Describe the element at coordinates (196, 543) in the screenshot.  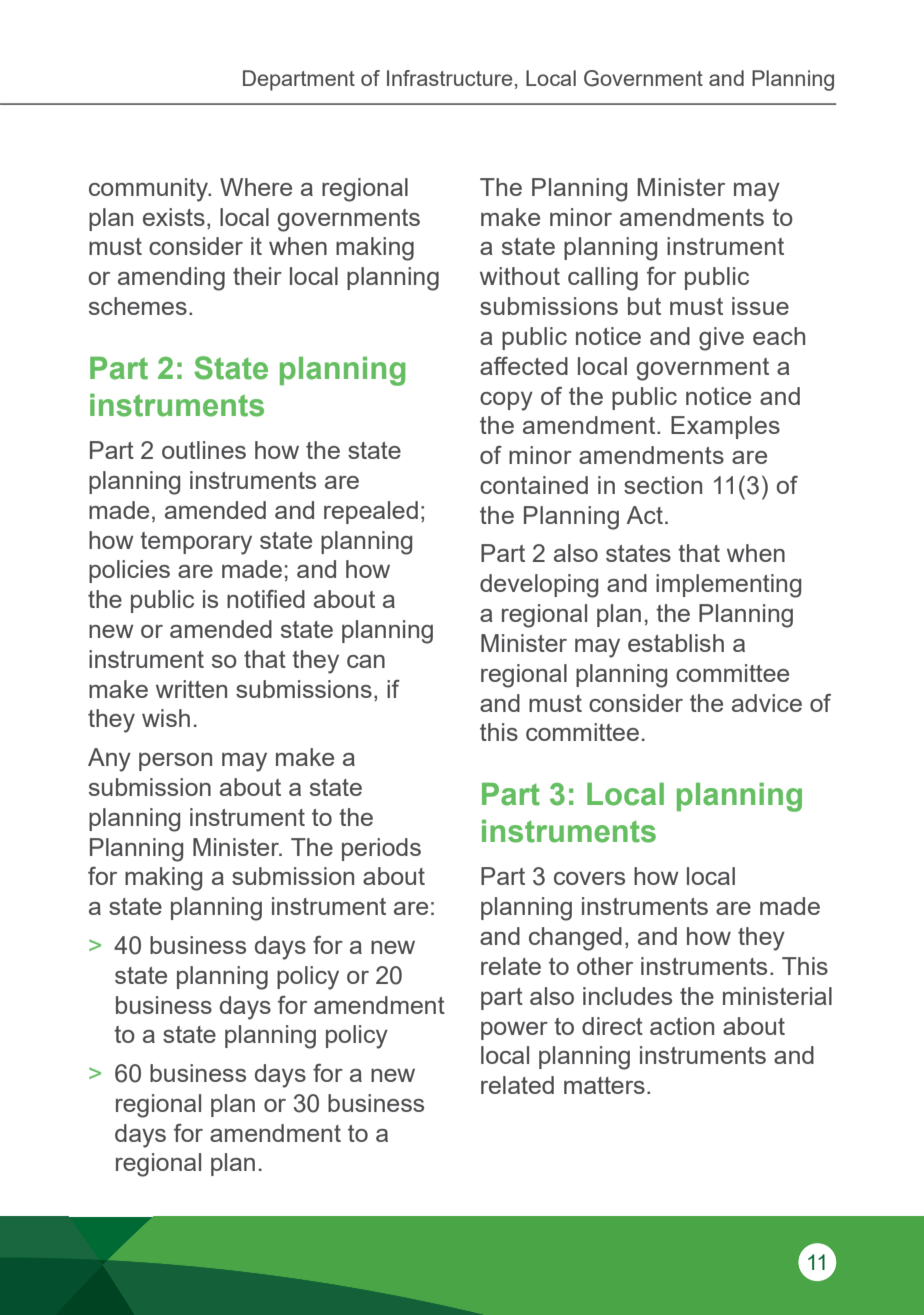
I see `temporary` at that location.
